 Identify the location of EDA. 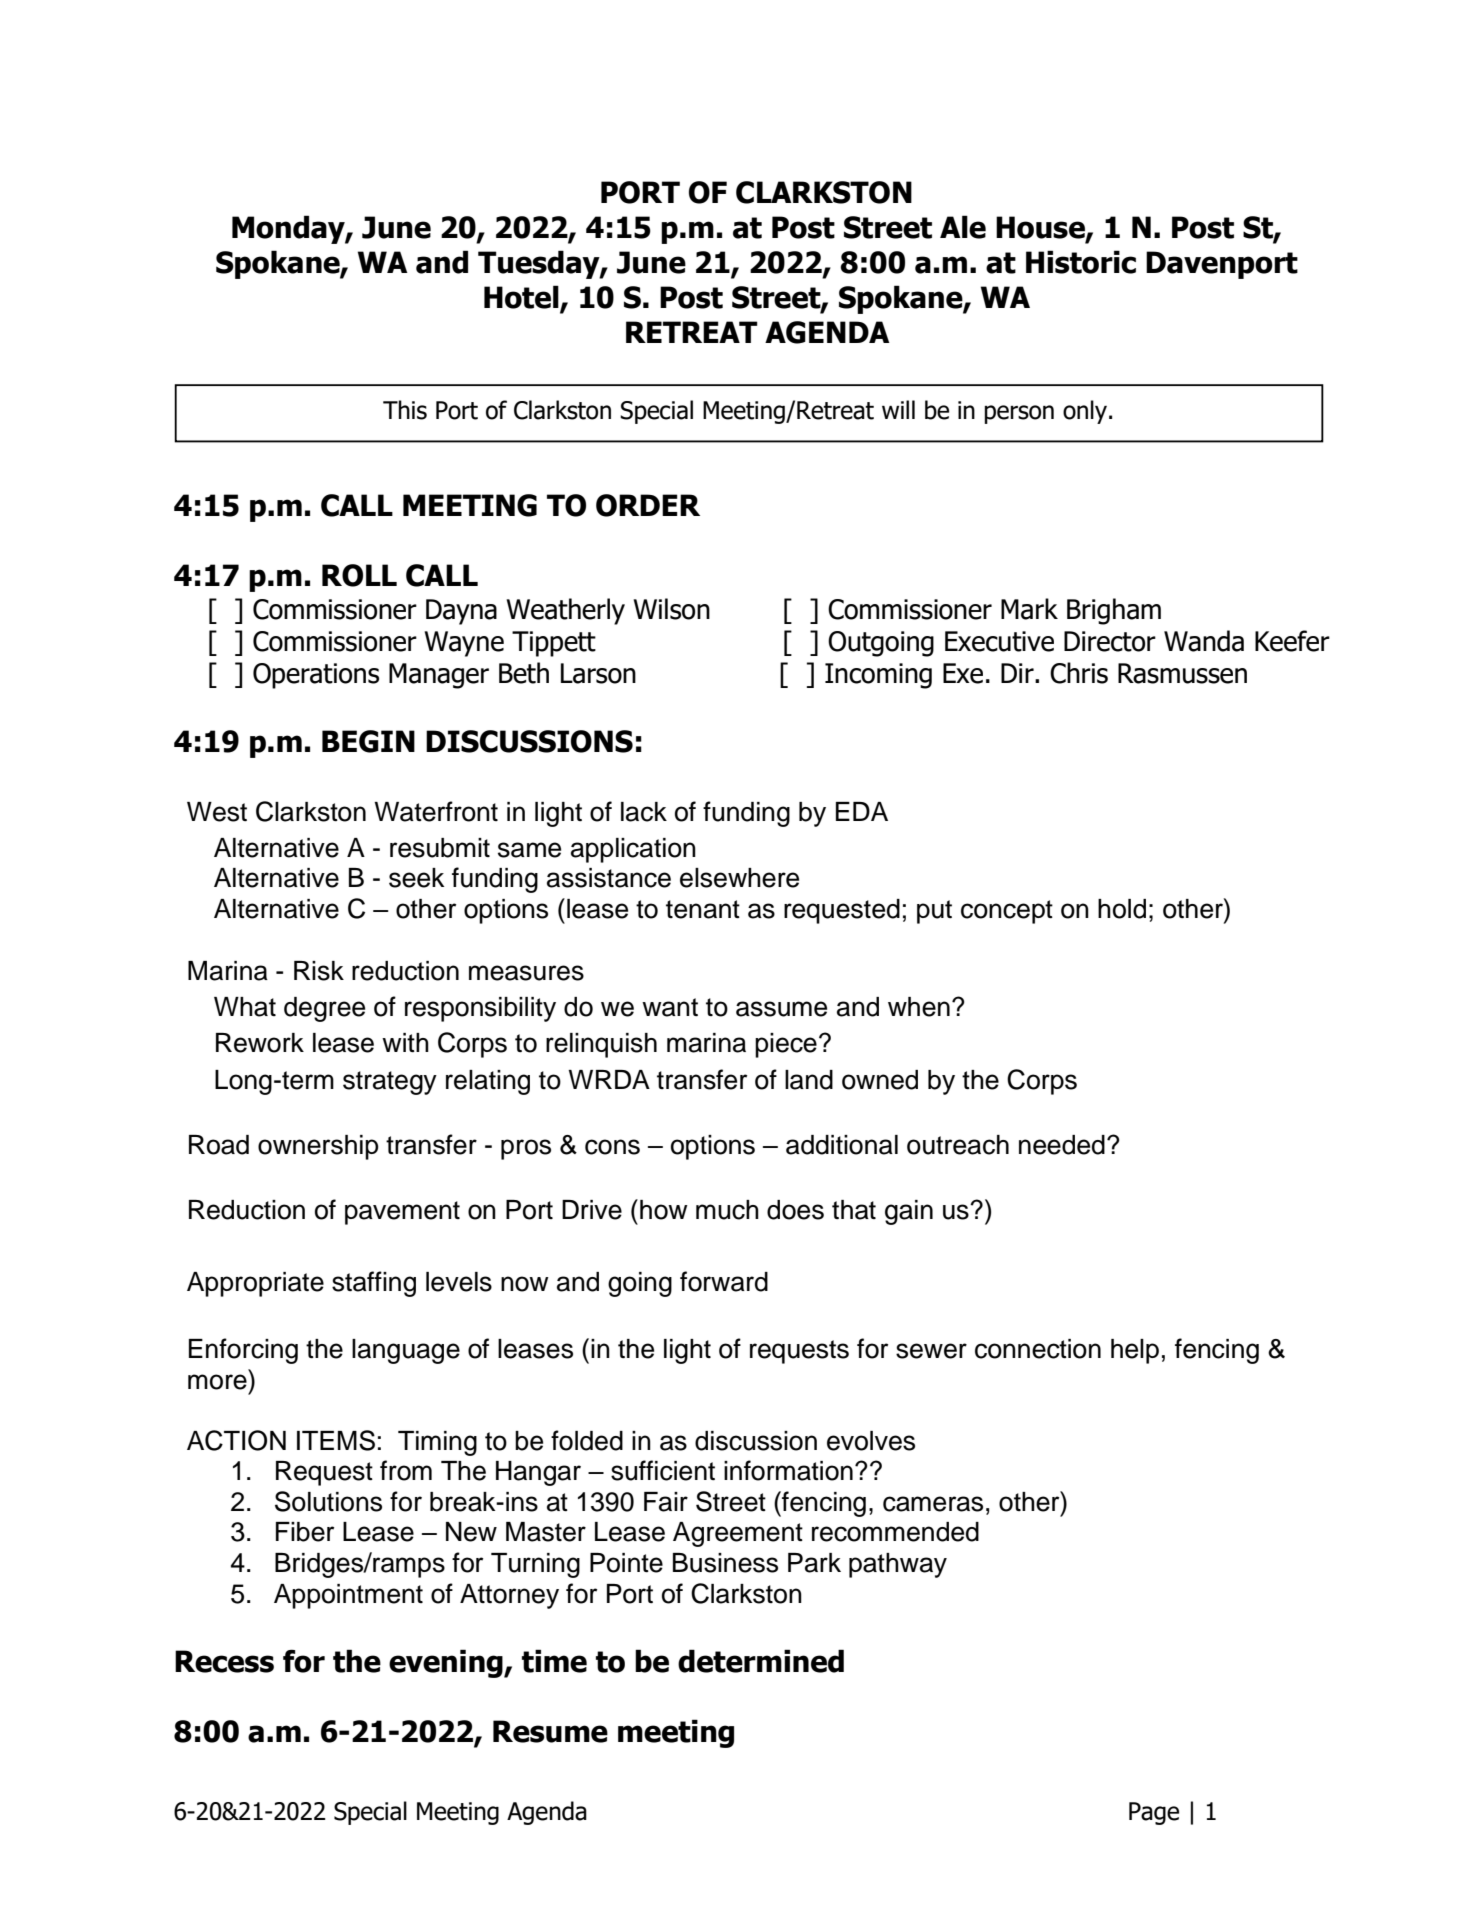
(862, 811).
